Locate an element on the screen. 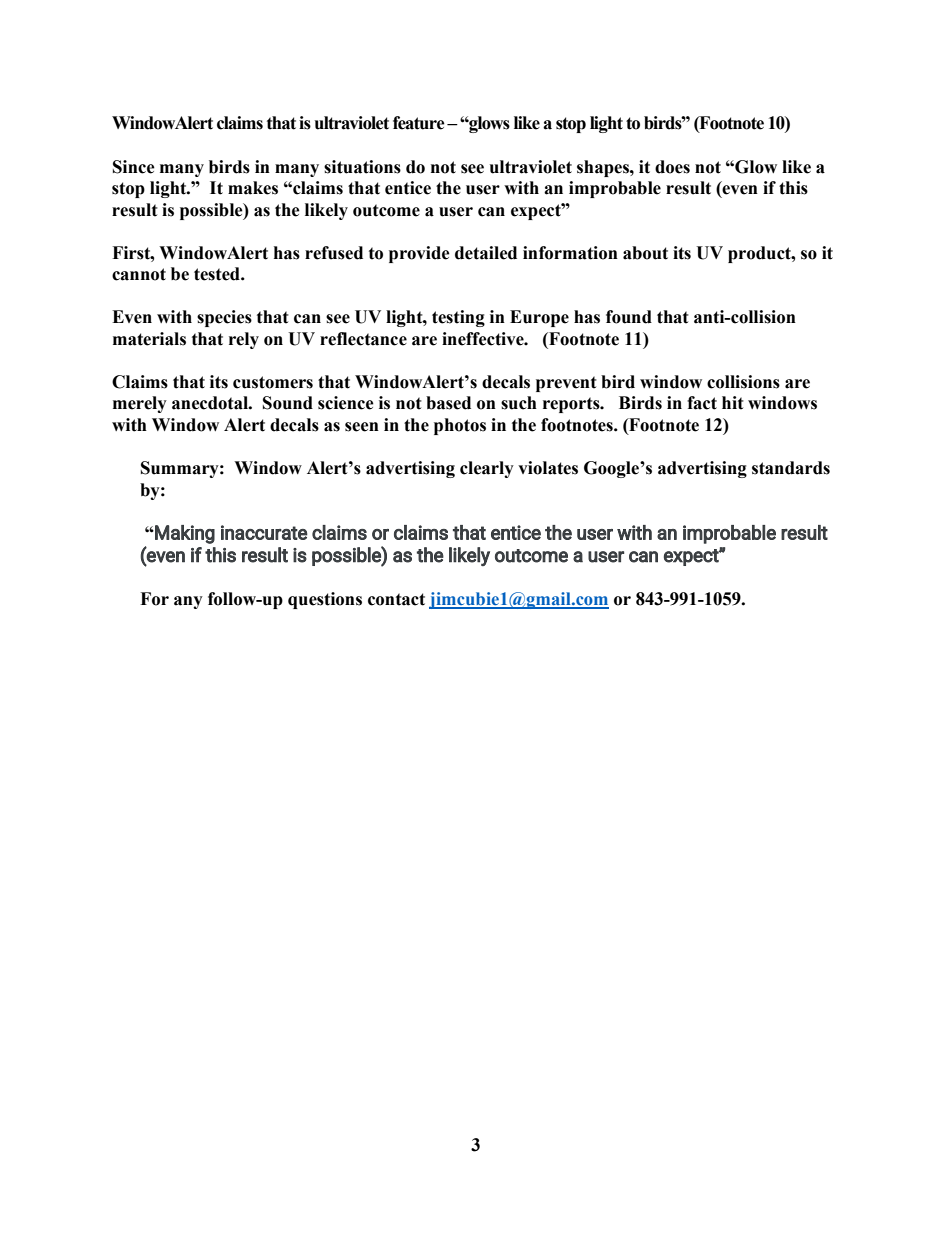 The width and height of the screenshot is (952, 1233). customers is located at coordinates (273, 382).
